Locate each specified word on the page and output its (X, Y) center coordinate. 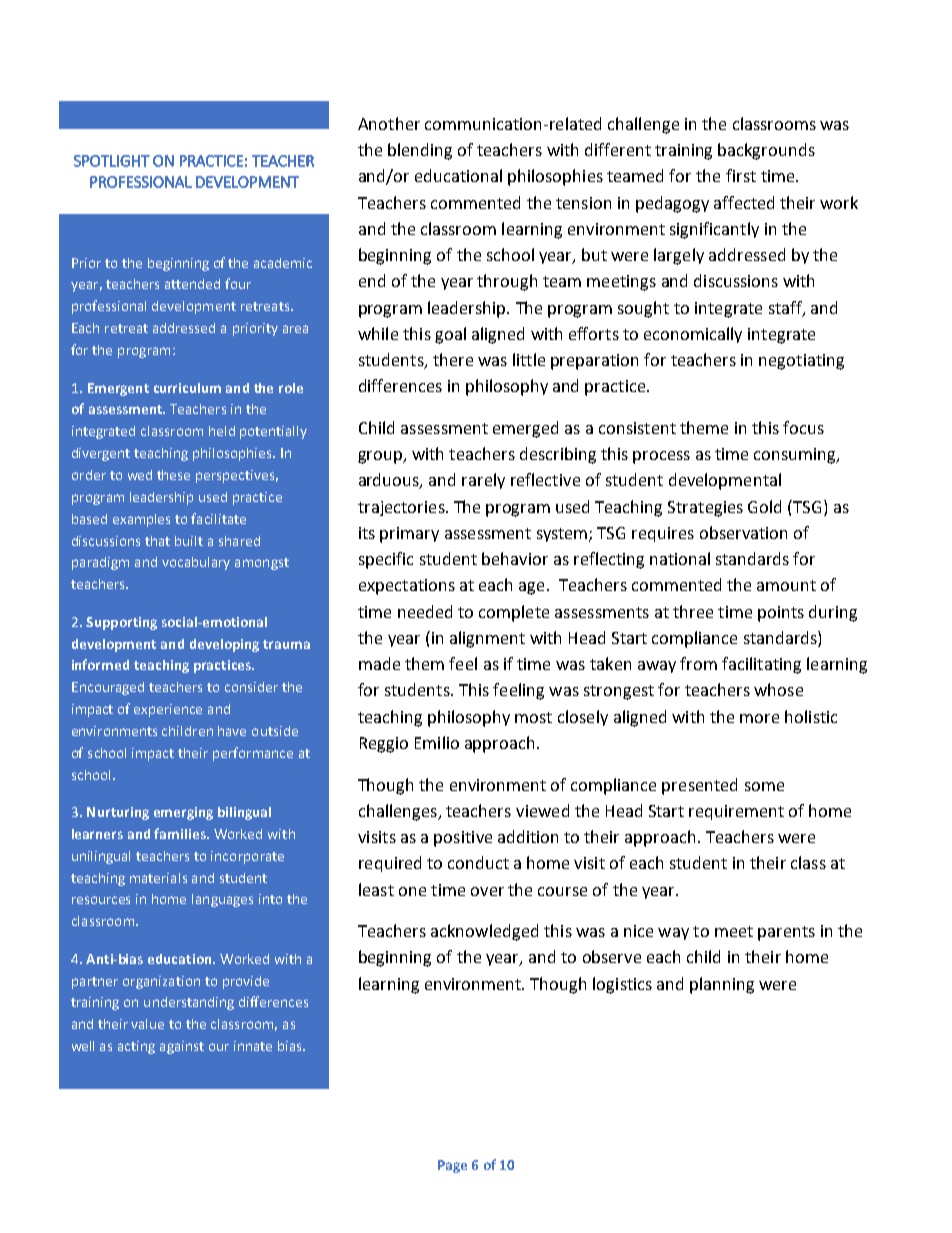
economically (693, 335)
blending (420, 151)
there (453, 359)
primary (409, 535)
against (182, 1047)
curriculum (187, 388)
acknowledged (484, 932)
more (759, 718)
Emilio (437, 742)
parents (786, 933)
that (157, 541)
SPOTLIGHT (112, 161)
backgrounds (766, 151)
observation (743, 532)
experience (168, 710)
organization (161, 982)
